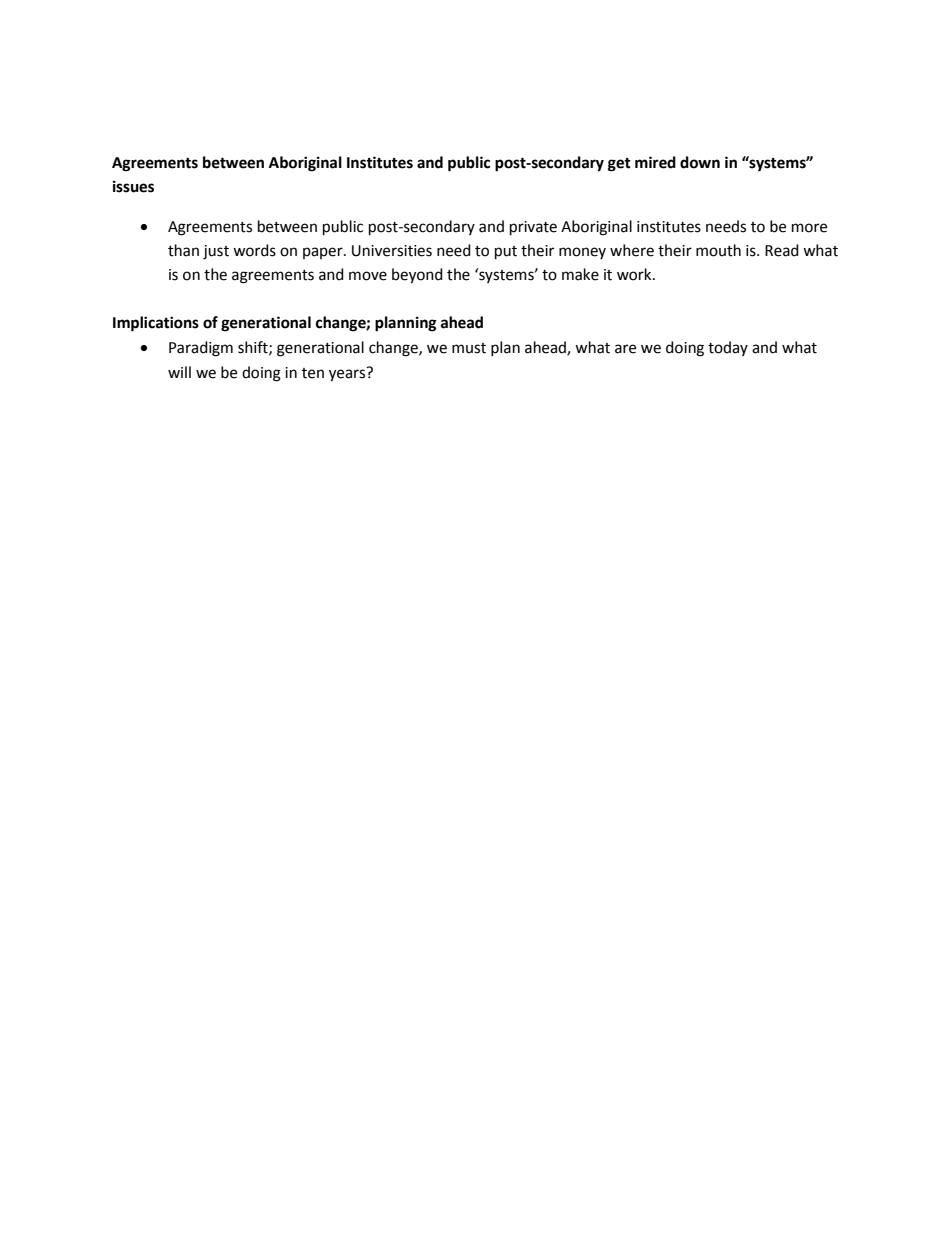  What do you see at coordinates (216, 252) in the screenshot?
I see `just` at bounding box center [216, 252].
